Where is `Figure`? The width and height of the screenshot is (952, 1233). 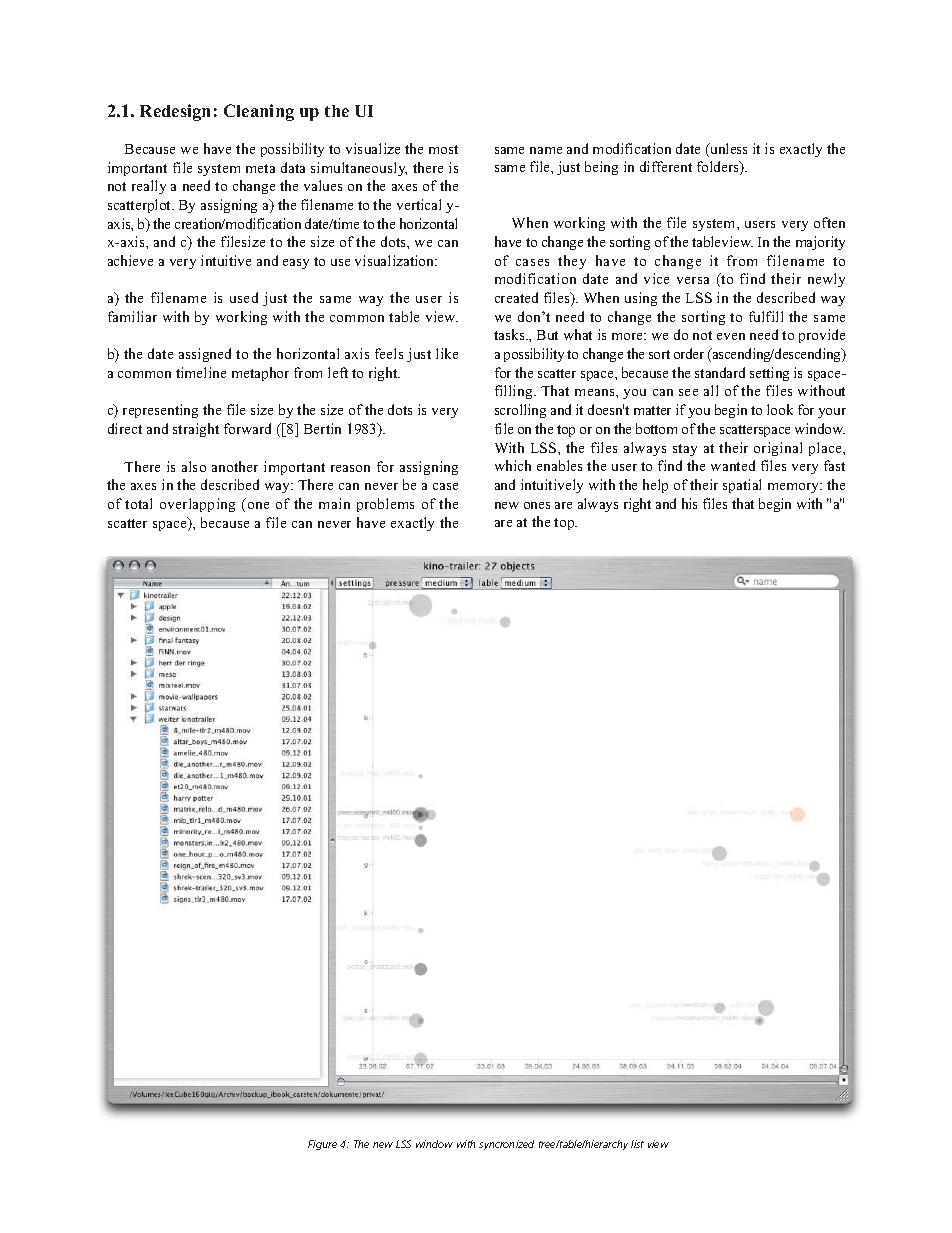
Figure is located at coordinates (322, 1145).
